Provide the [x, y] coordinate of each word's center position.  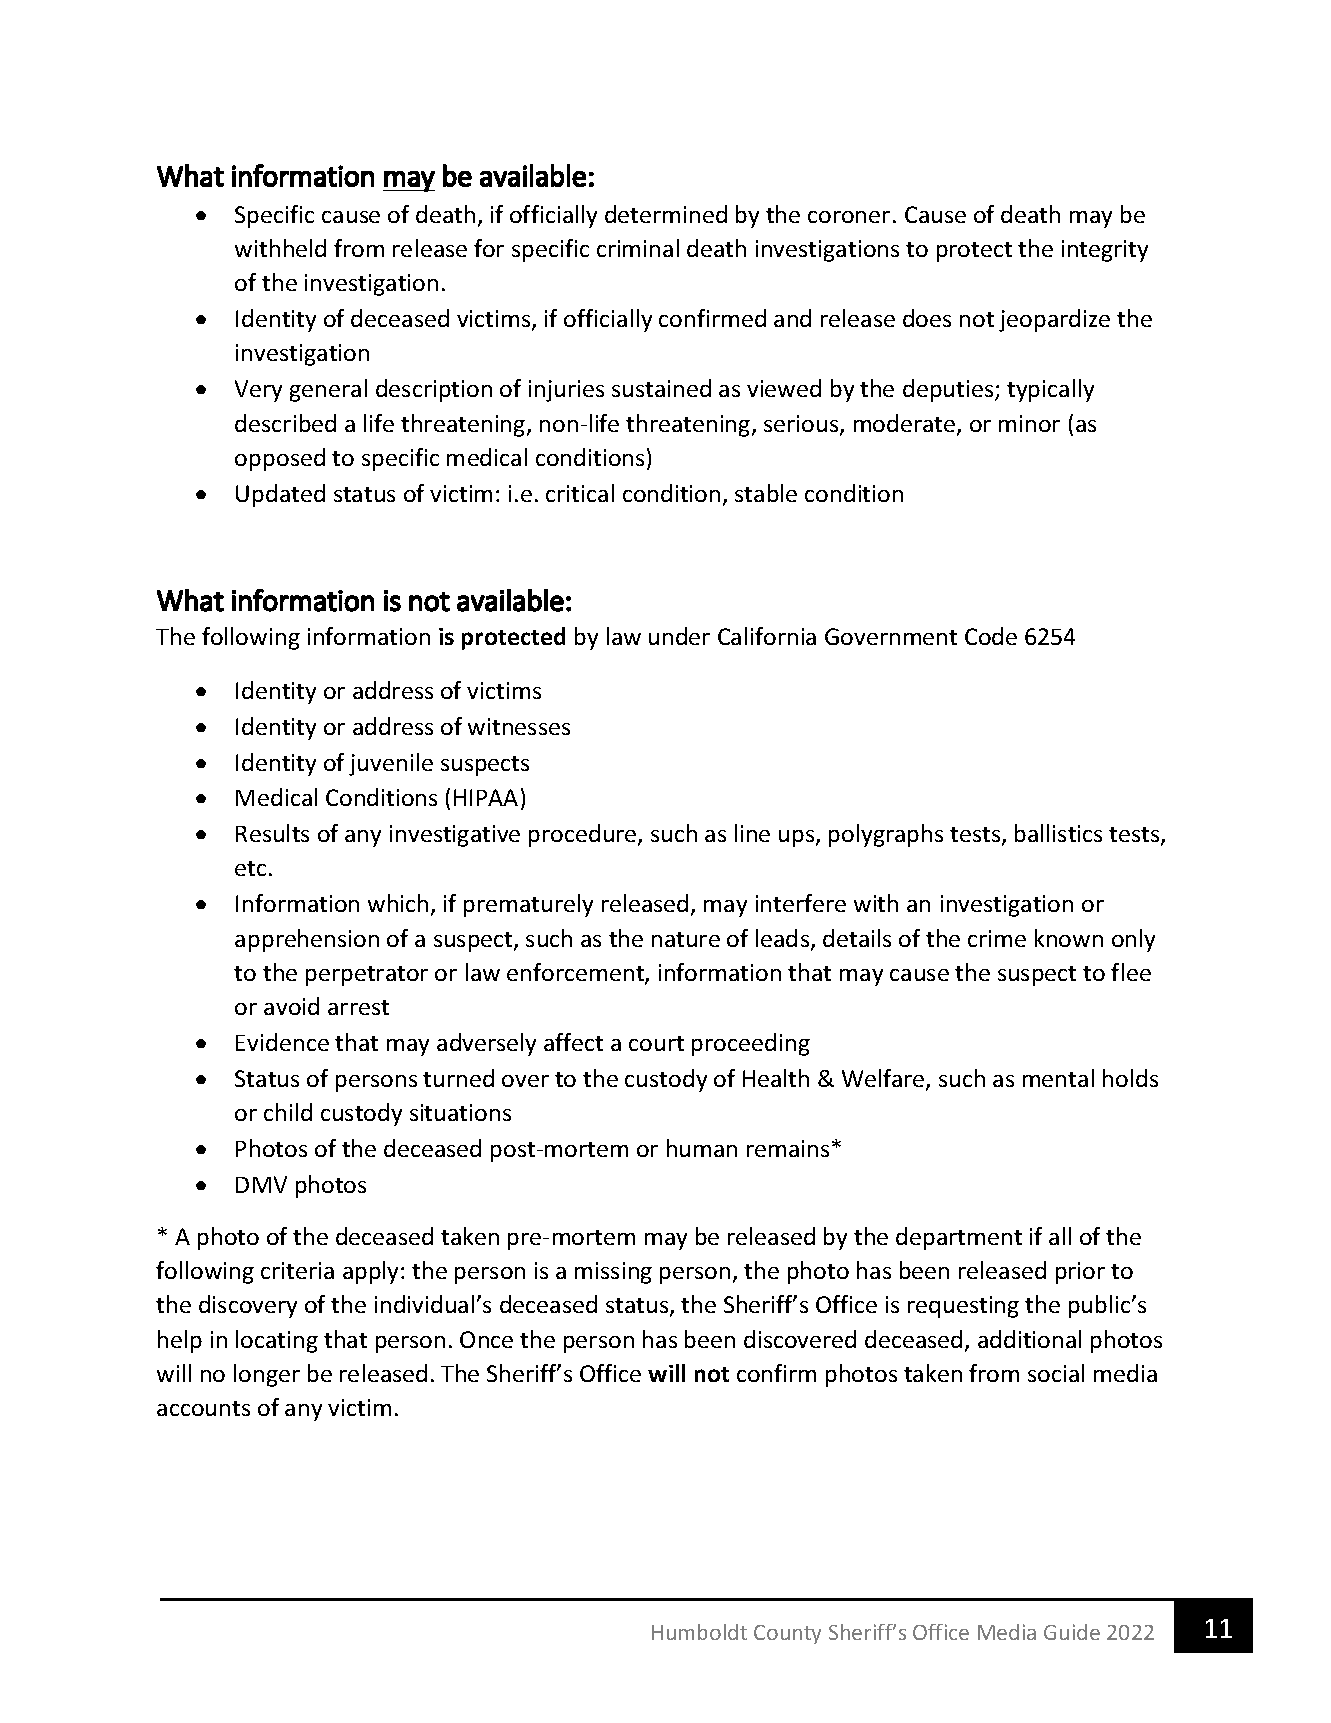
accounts [203, 1408]
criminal [638, 248]
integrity [1105, 251]
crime [997, 938]
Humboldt [699, 1632]
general [328, 390]
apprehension [307, 940]
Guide [1072, 1632]
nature [686, 939]
